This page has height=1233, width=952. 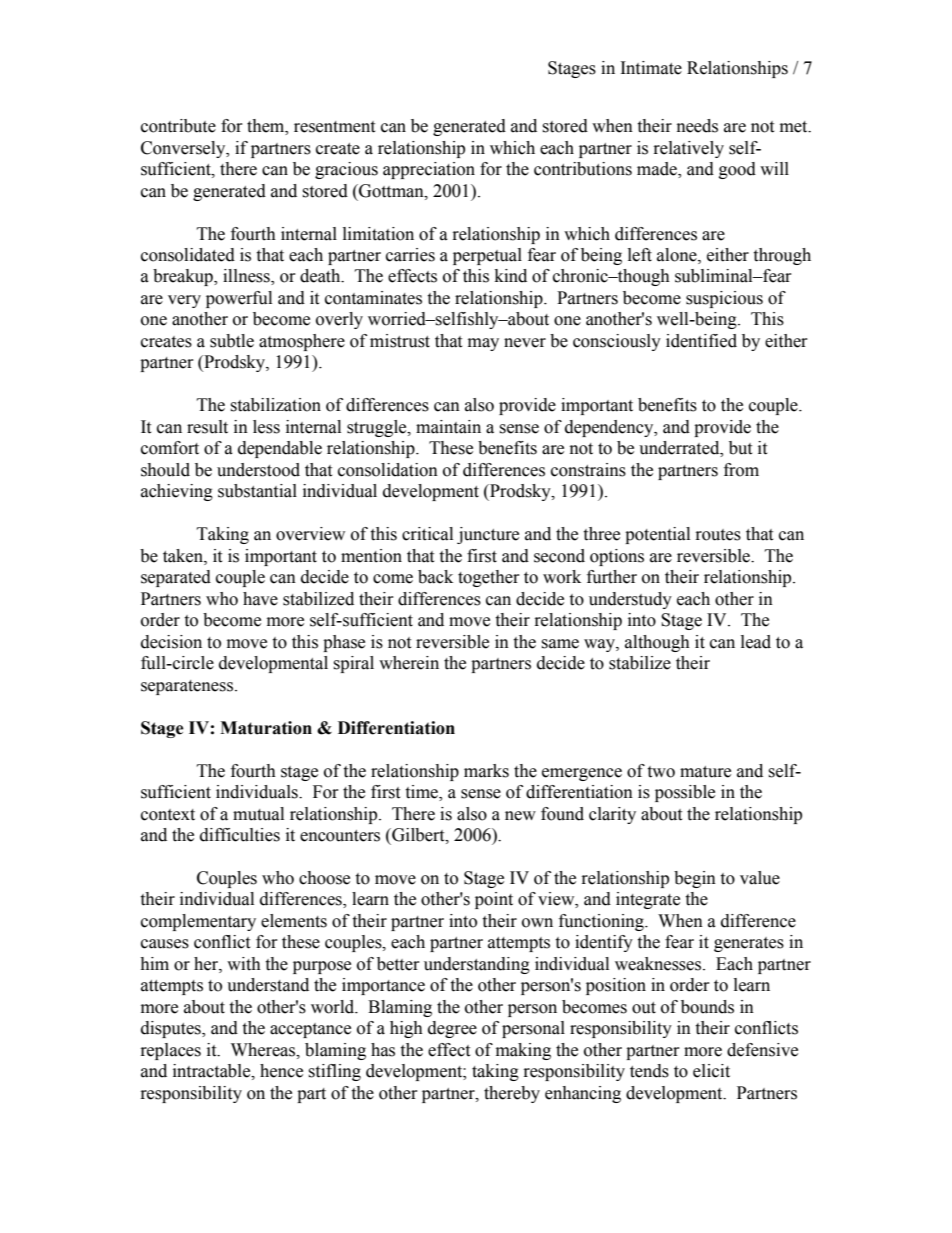 I want to click on contribute, so click(x=178, y=126).
